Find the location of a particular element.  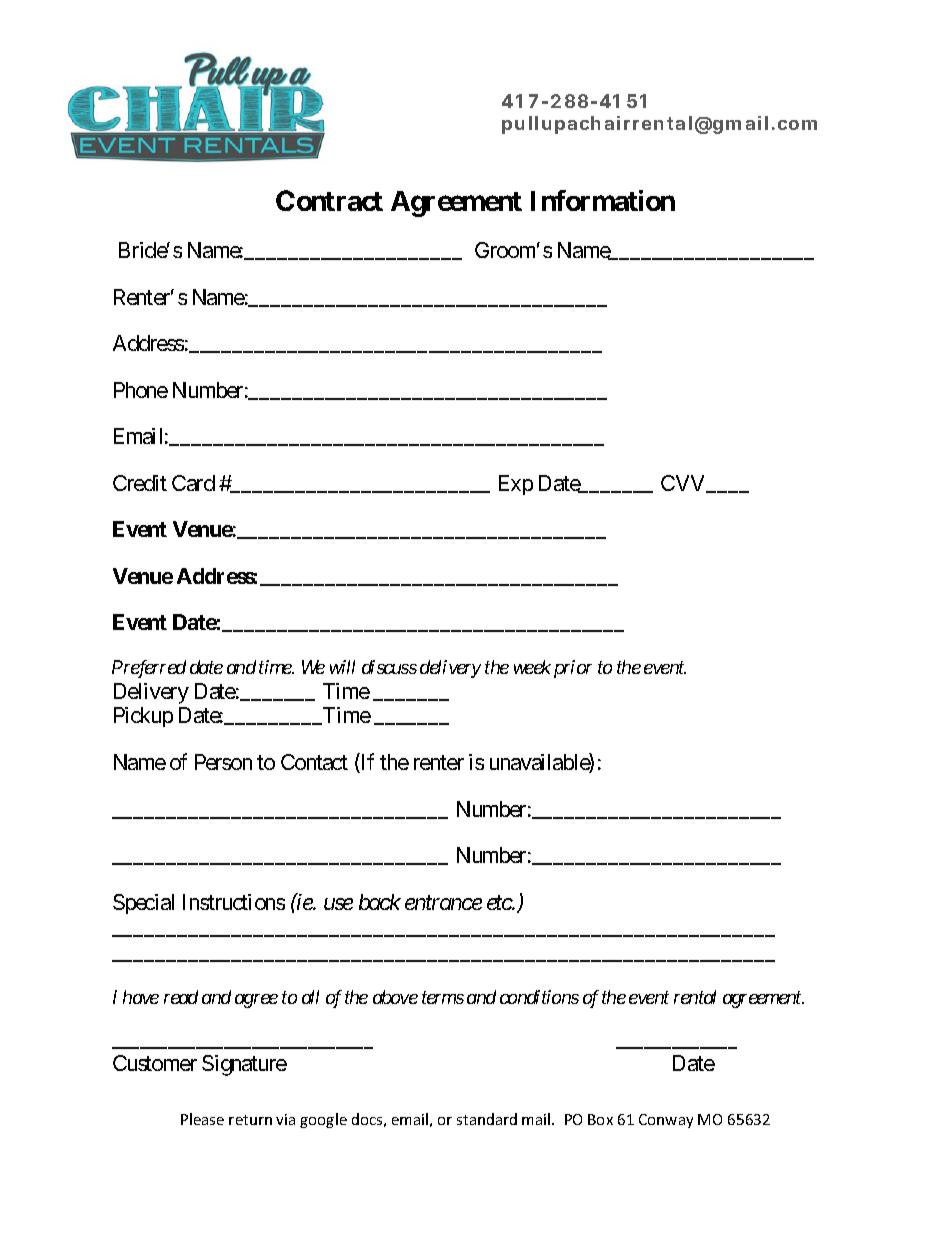

discuss is located at coordinates (389, 667).
